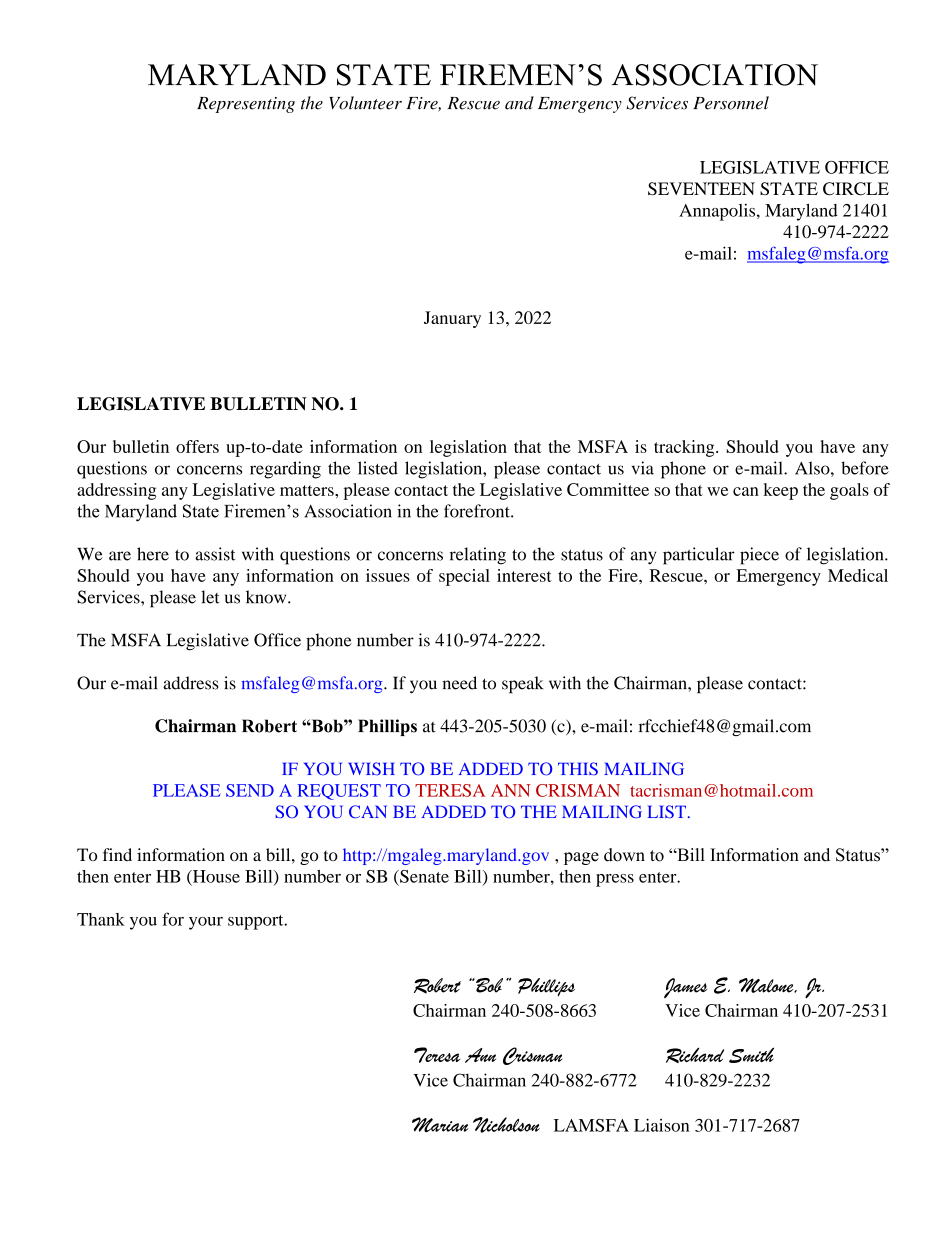  Describe the element at coordinates (731, 103) in the screenshot. I see `Personnel` at that location.
